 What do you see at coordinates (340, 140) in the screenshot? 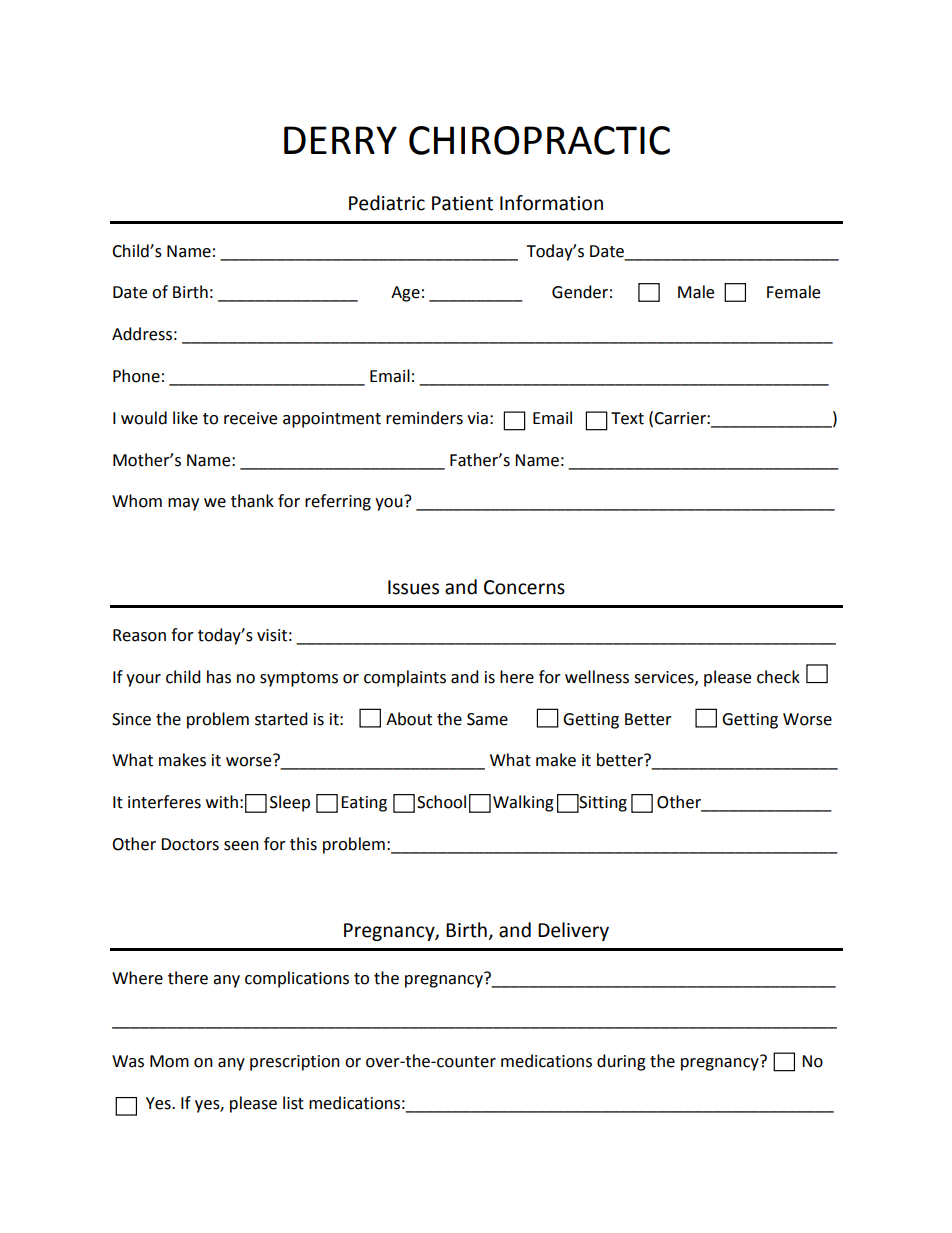
I see `DERRY` at bounding box center [340, 140].
